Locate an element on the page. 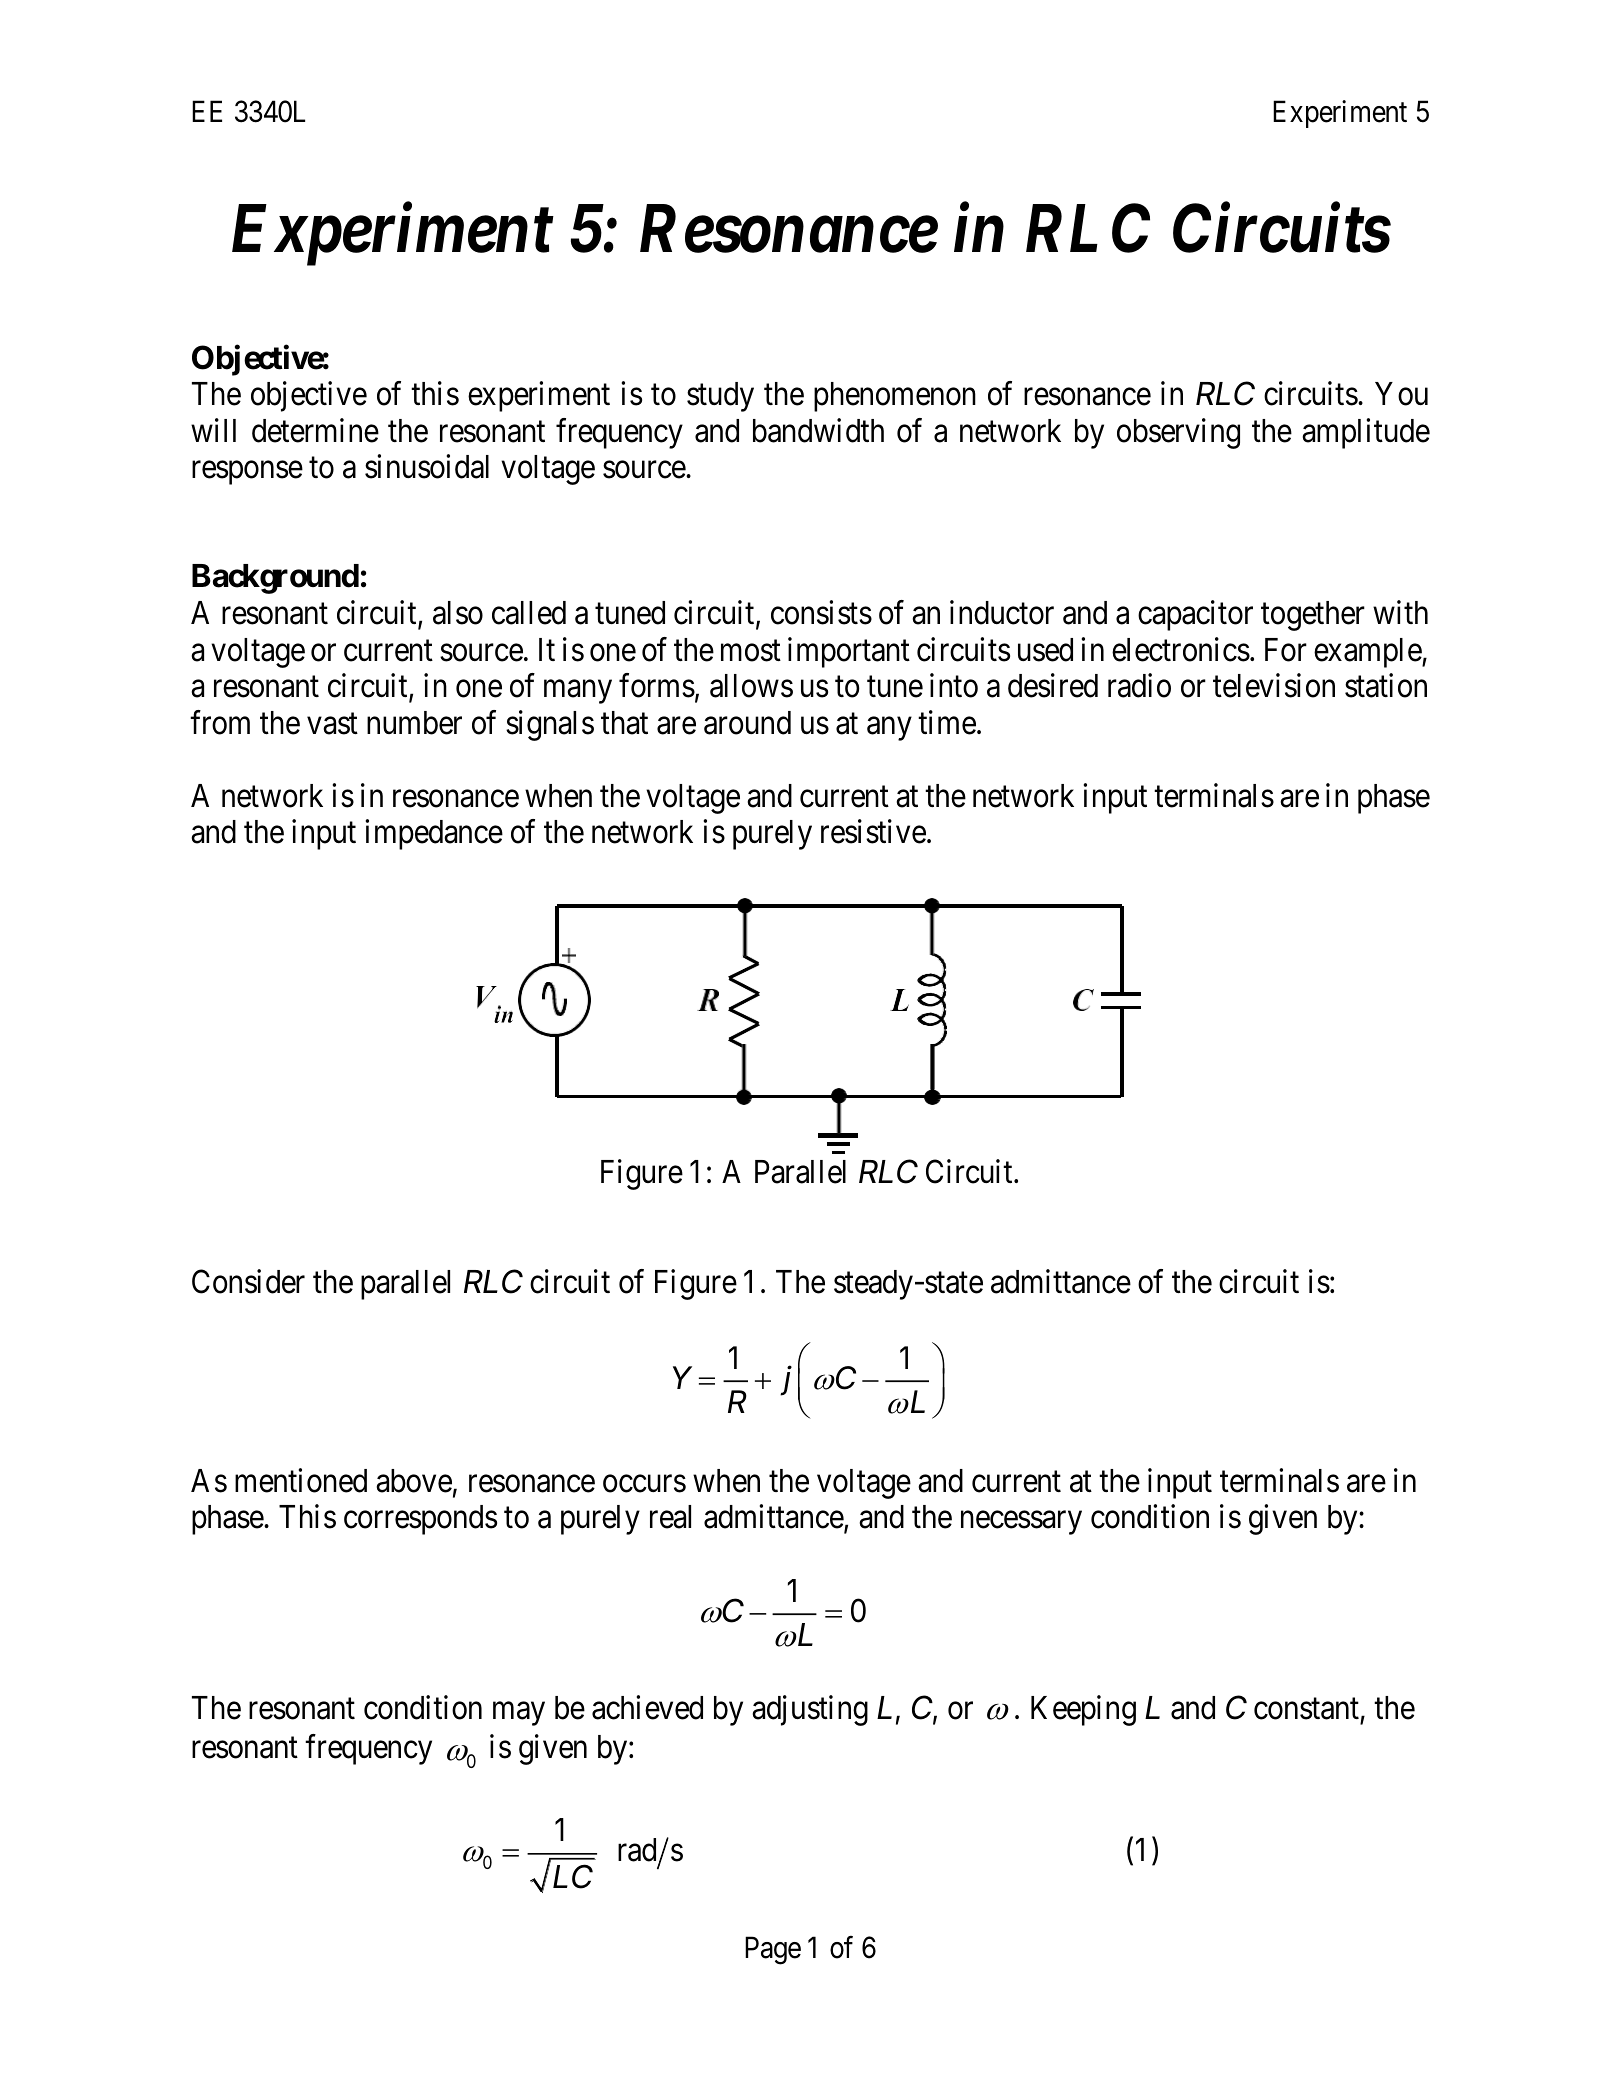  observing is located at coordinates (1178, 433).
